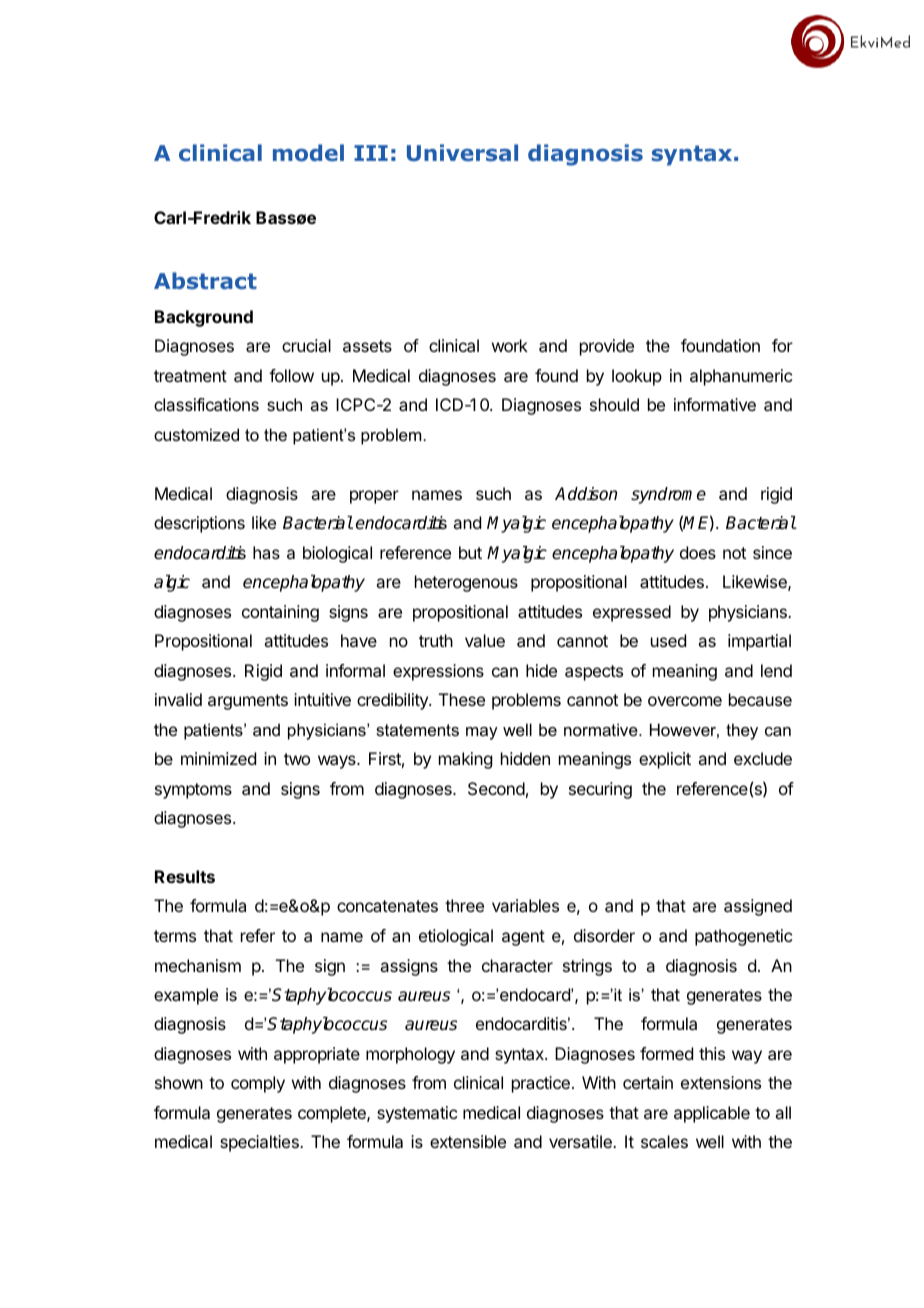 The height and width of the screenshot is (1308, 924). Describe the element at coordinates (308, 153) in the screenshot. I see `model` at that location.
